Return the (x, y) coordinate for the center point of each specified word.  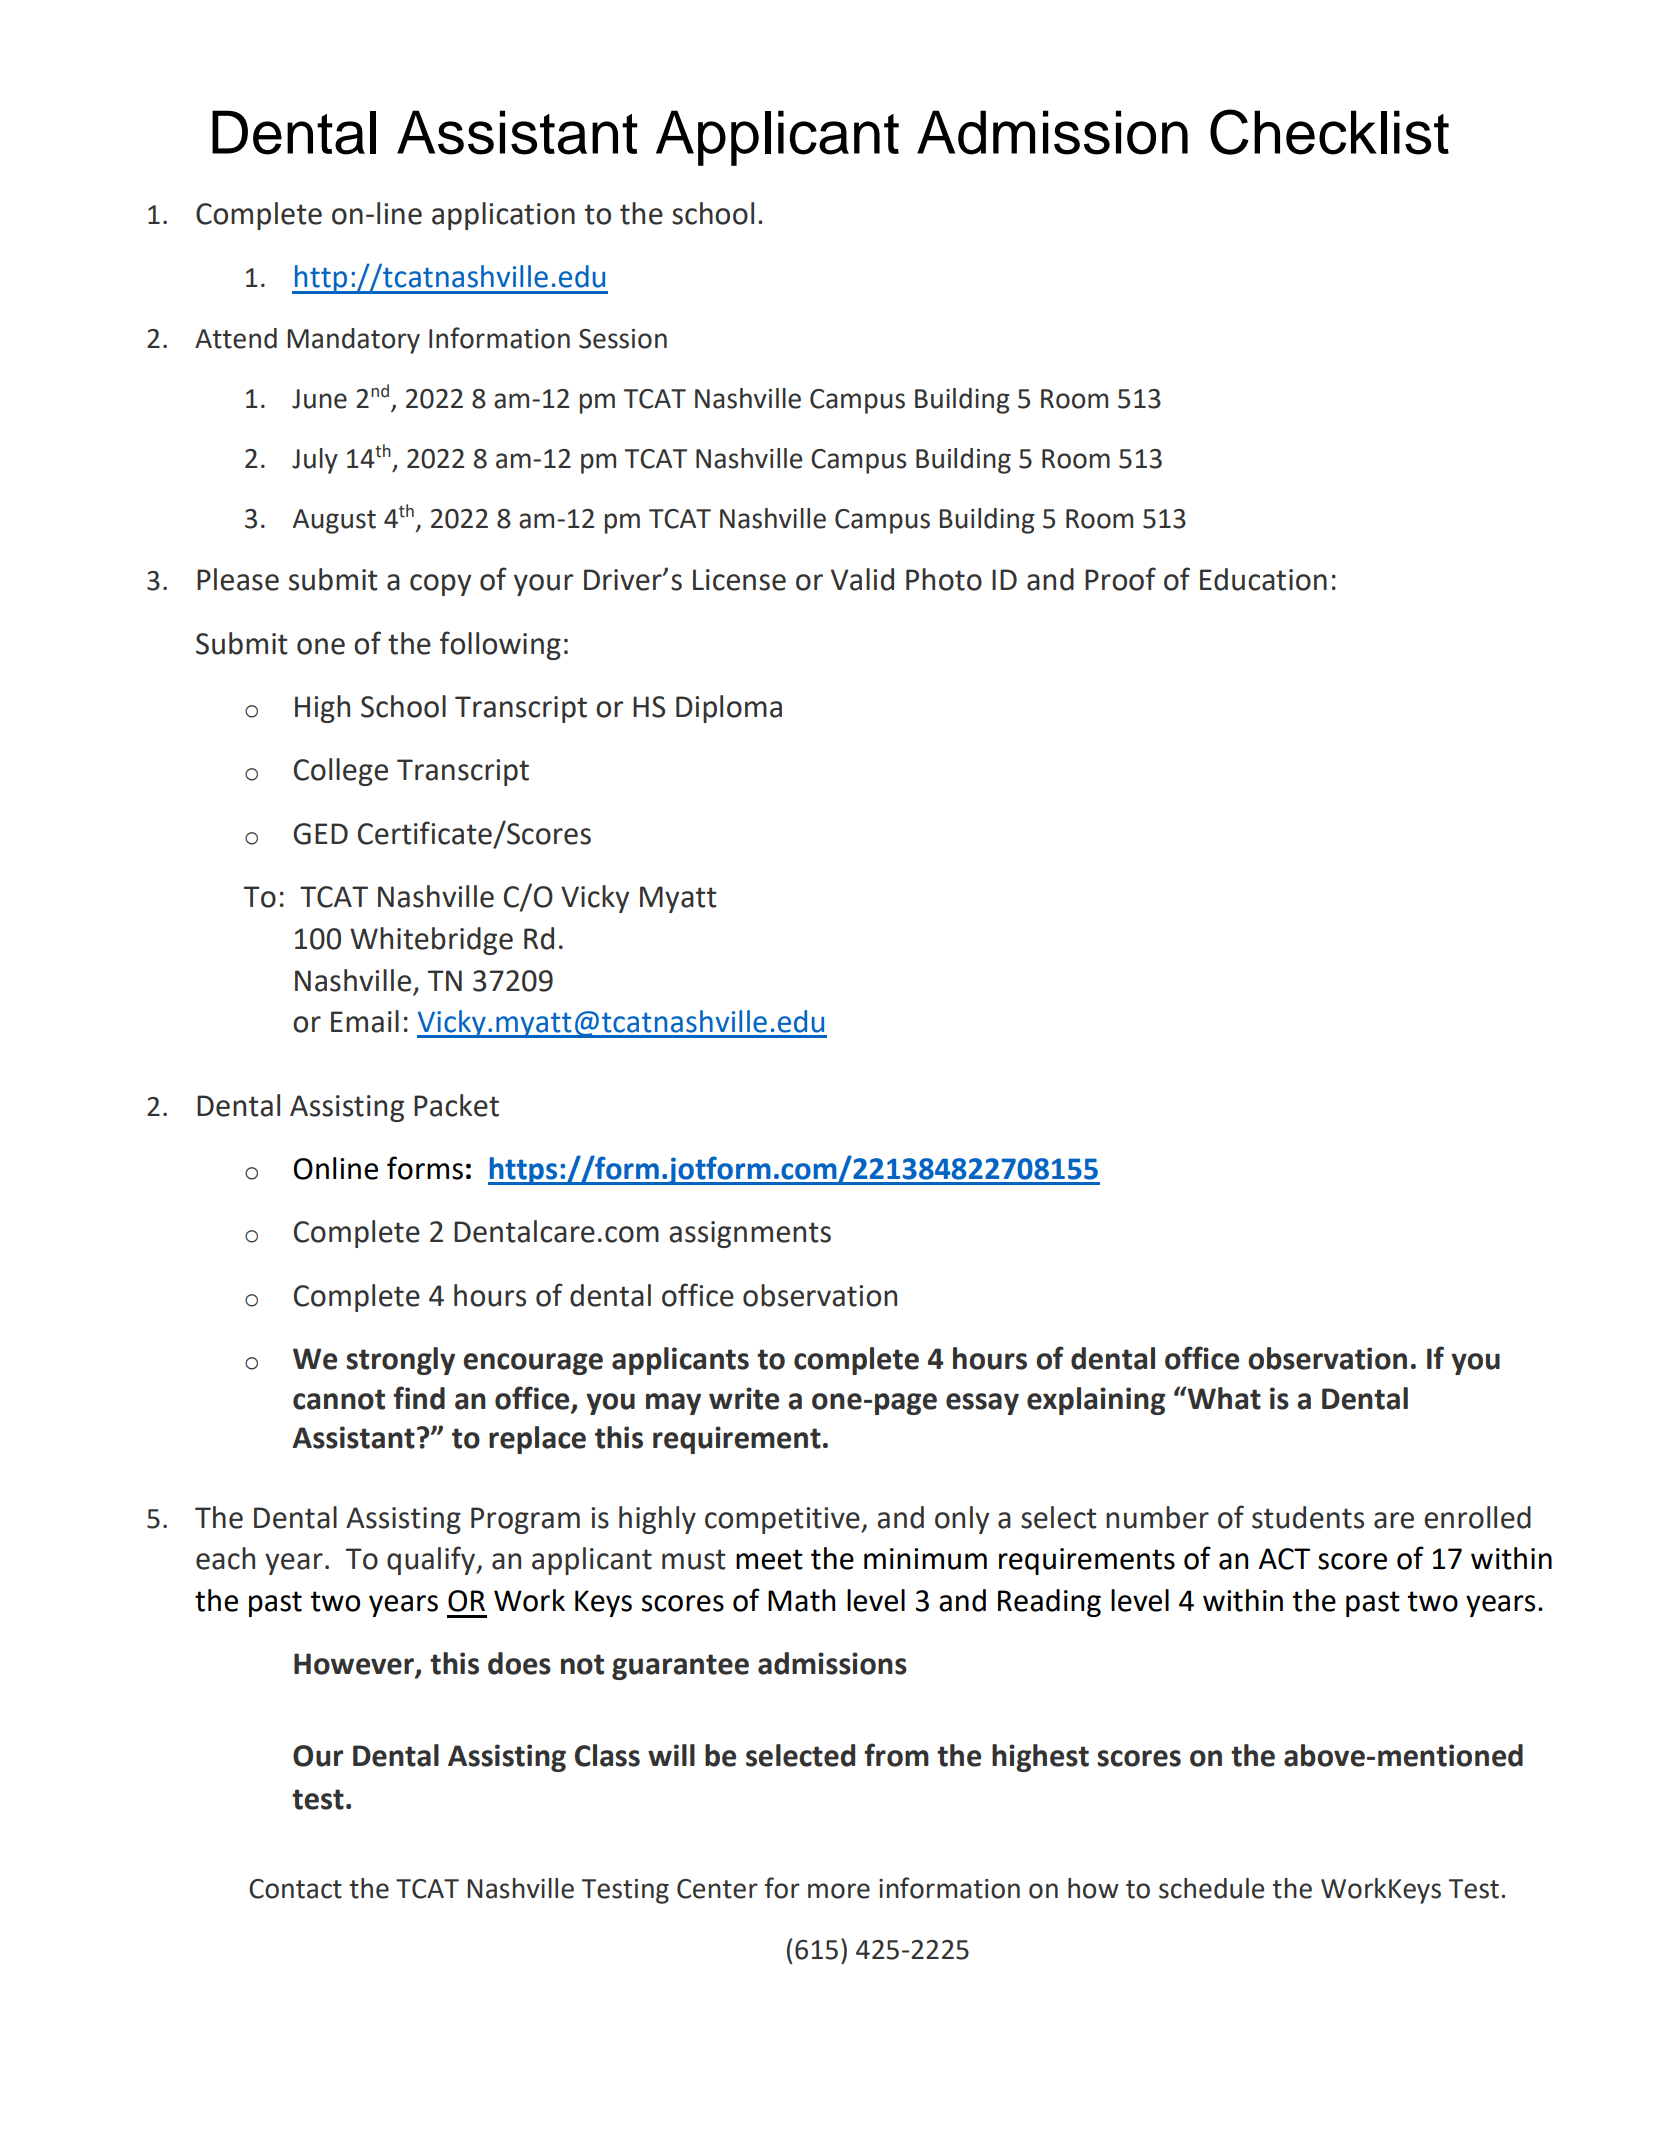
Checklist (1329, 132)
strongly (400, 1361)
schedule (1211, 1888)
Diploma (729, 709)
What (1223, 1398)
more (839, 1891)
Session (623, 339)
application (503, 216)
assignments (750, 1234)
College (341, 772)
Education (1263, 579)
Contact (295, 1889)
